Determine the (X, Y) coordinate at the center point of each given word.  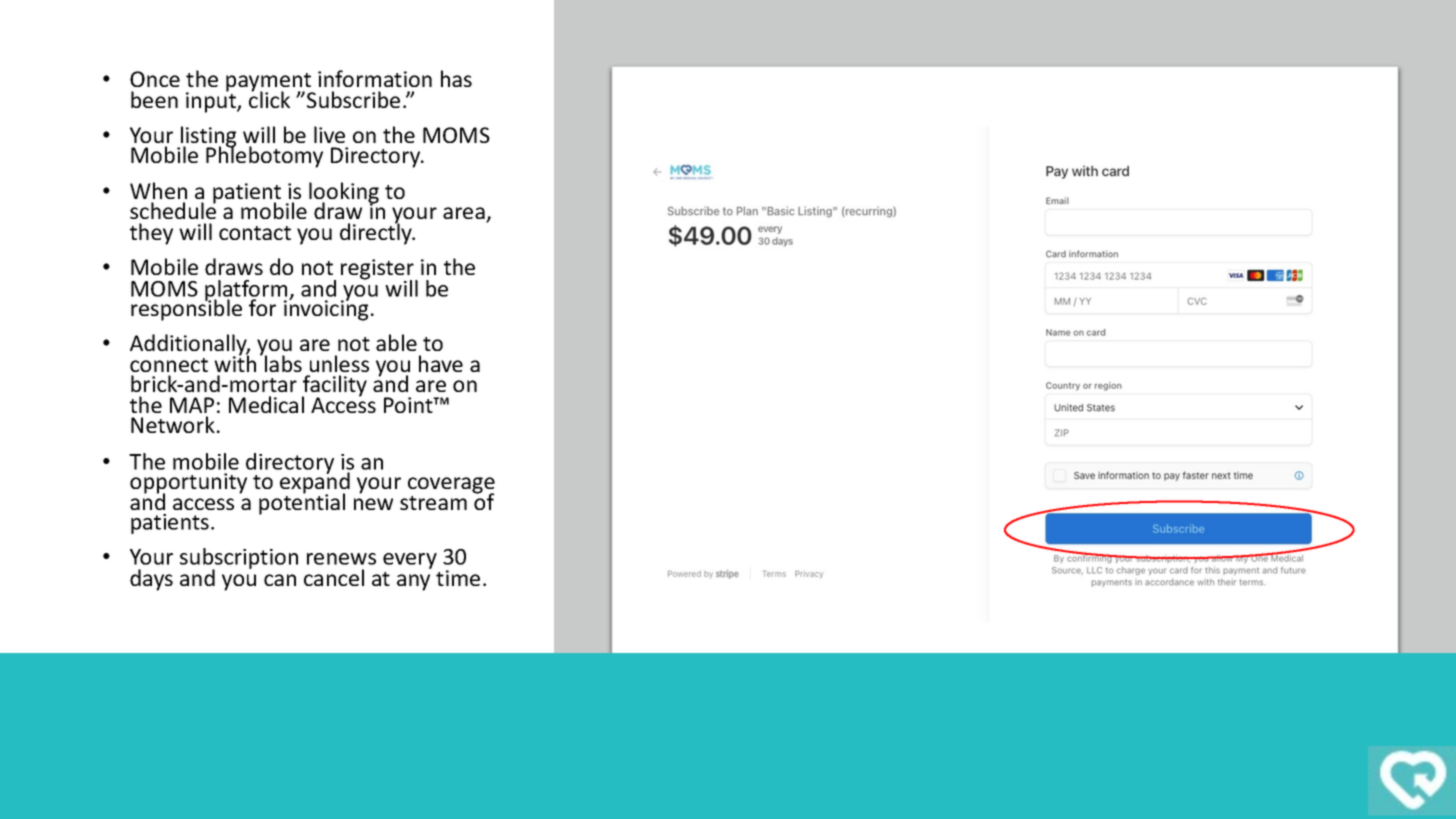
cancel (334, 577)
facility (334, 387)
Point (409, 405)
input (212, 101)
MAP (192, 405)
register (378, 270)
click (269, 99)
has (456, 78)
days (151, 580)
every (410, 561)
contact (255, 233)
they (151, 234)
